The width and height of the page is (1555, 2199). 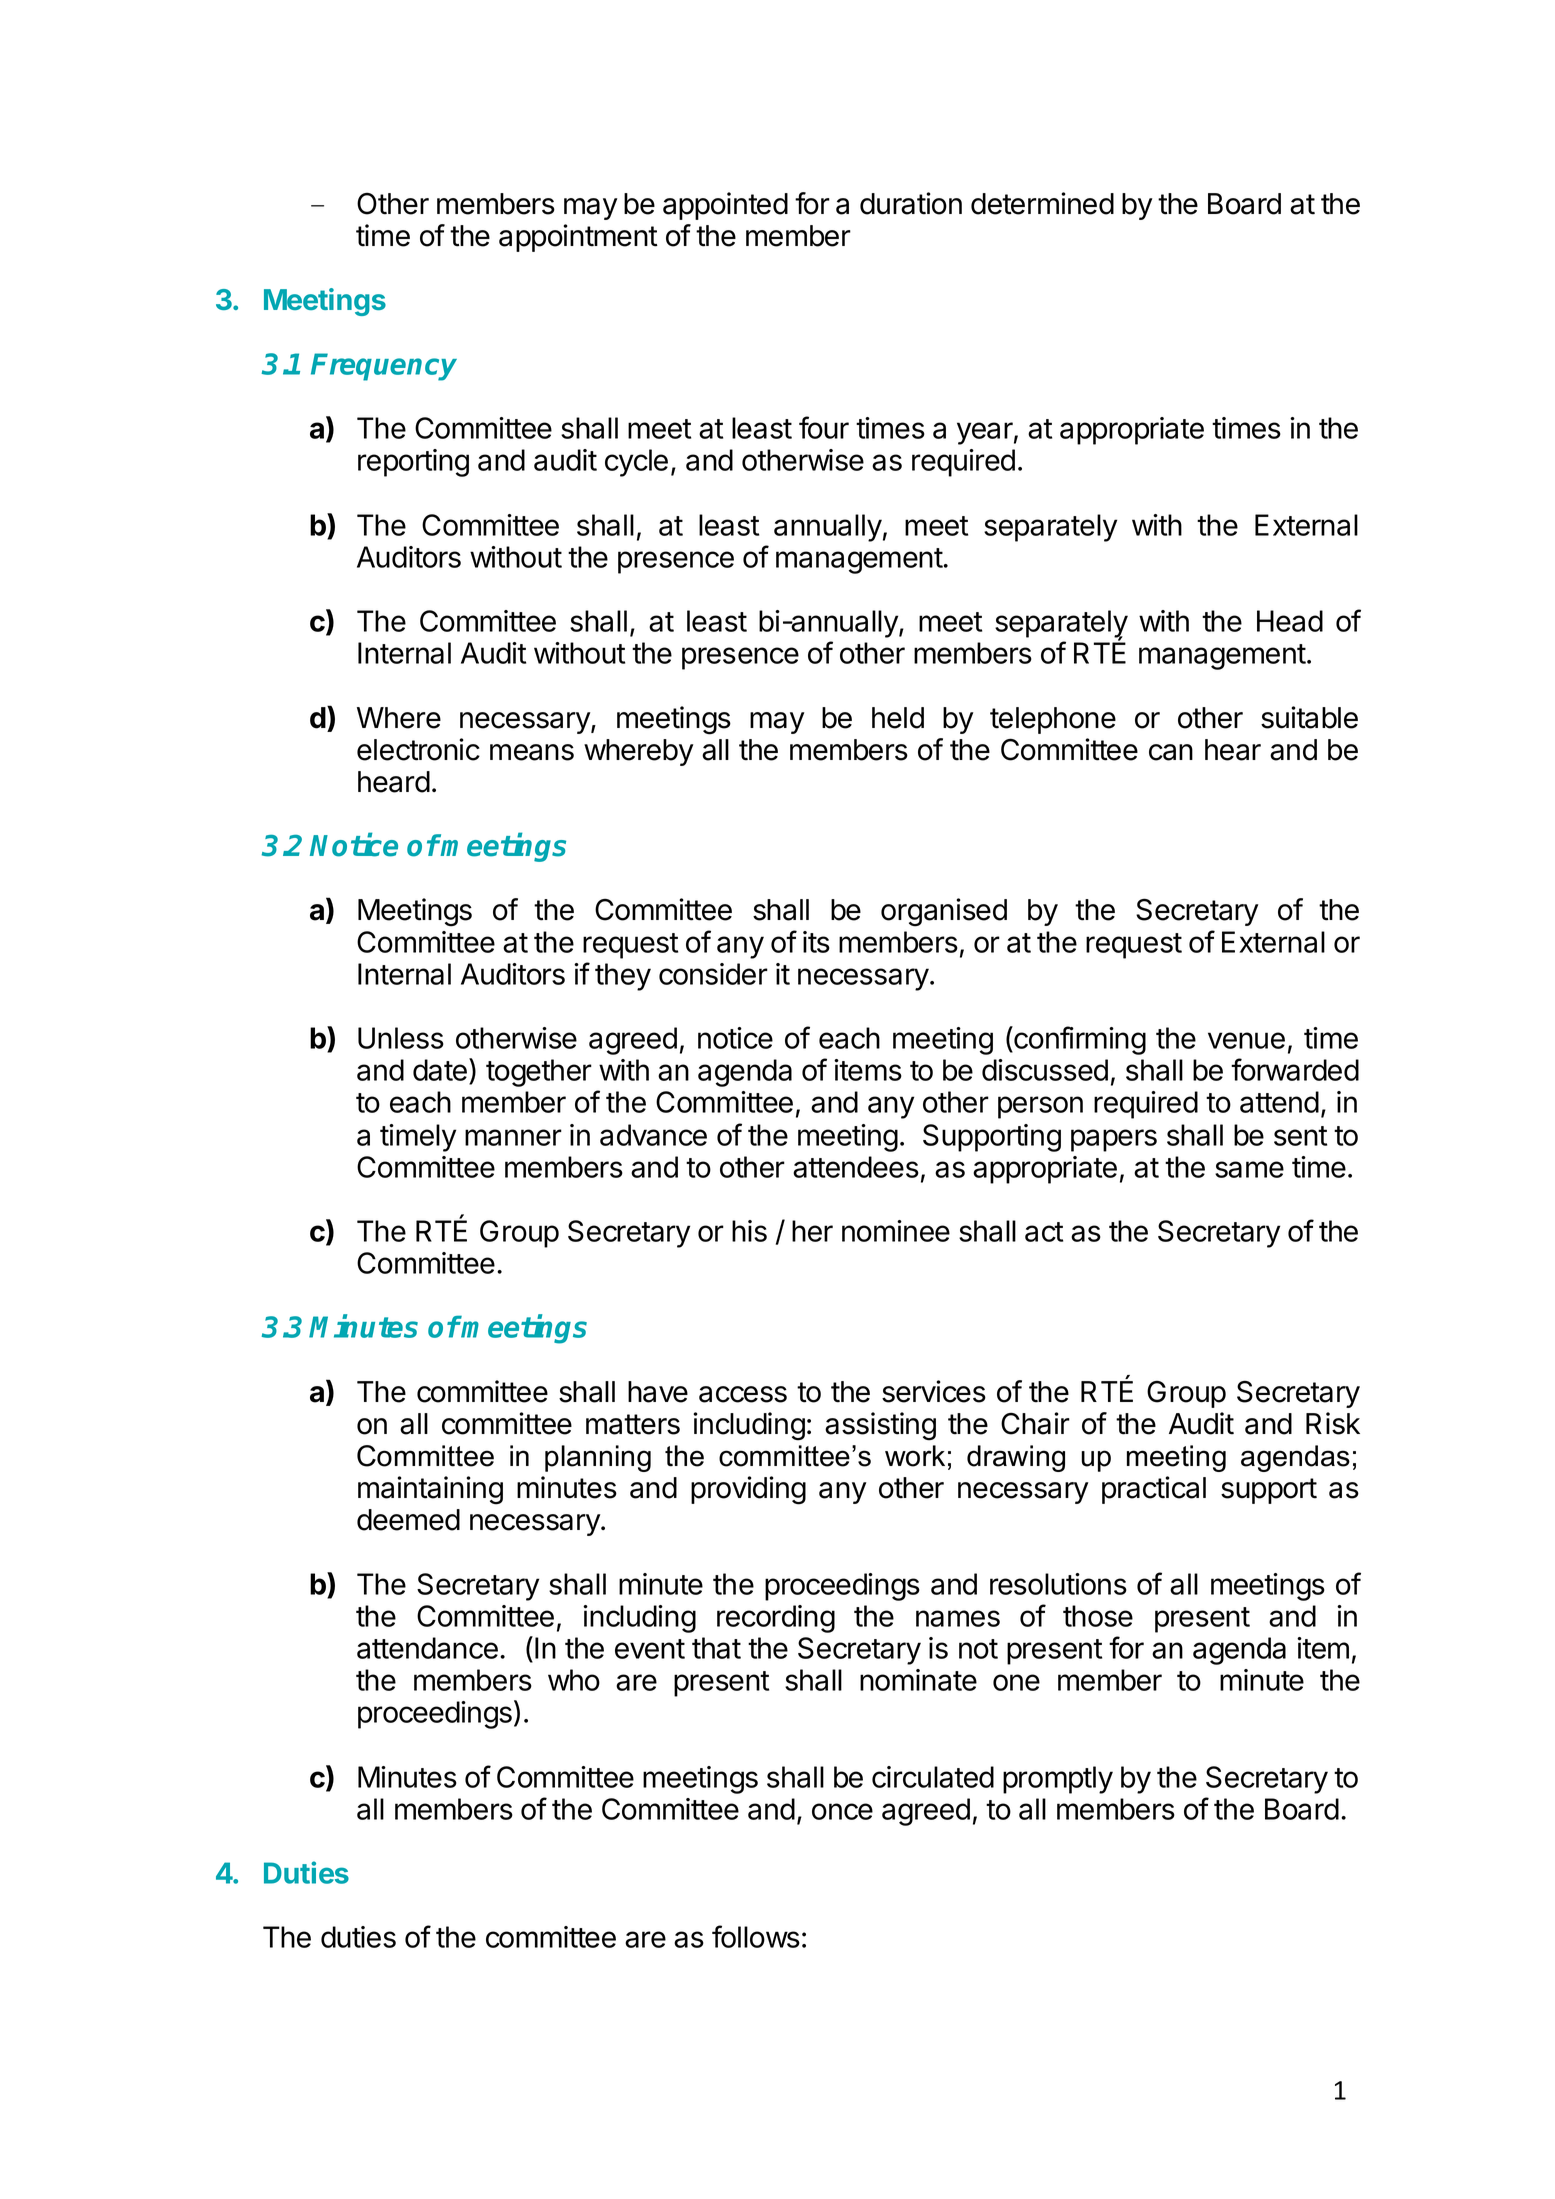 What do you see at coordinates (574, 1680) in the page?
I see `who` at bounding box center [574, 1680].
